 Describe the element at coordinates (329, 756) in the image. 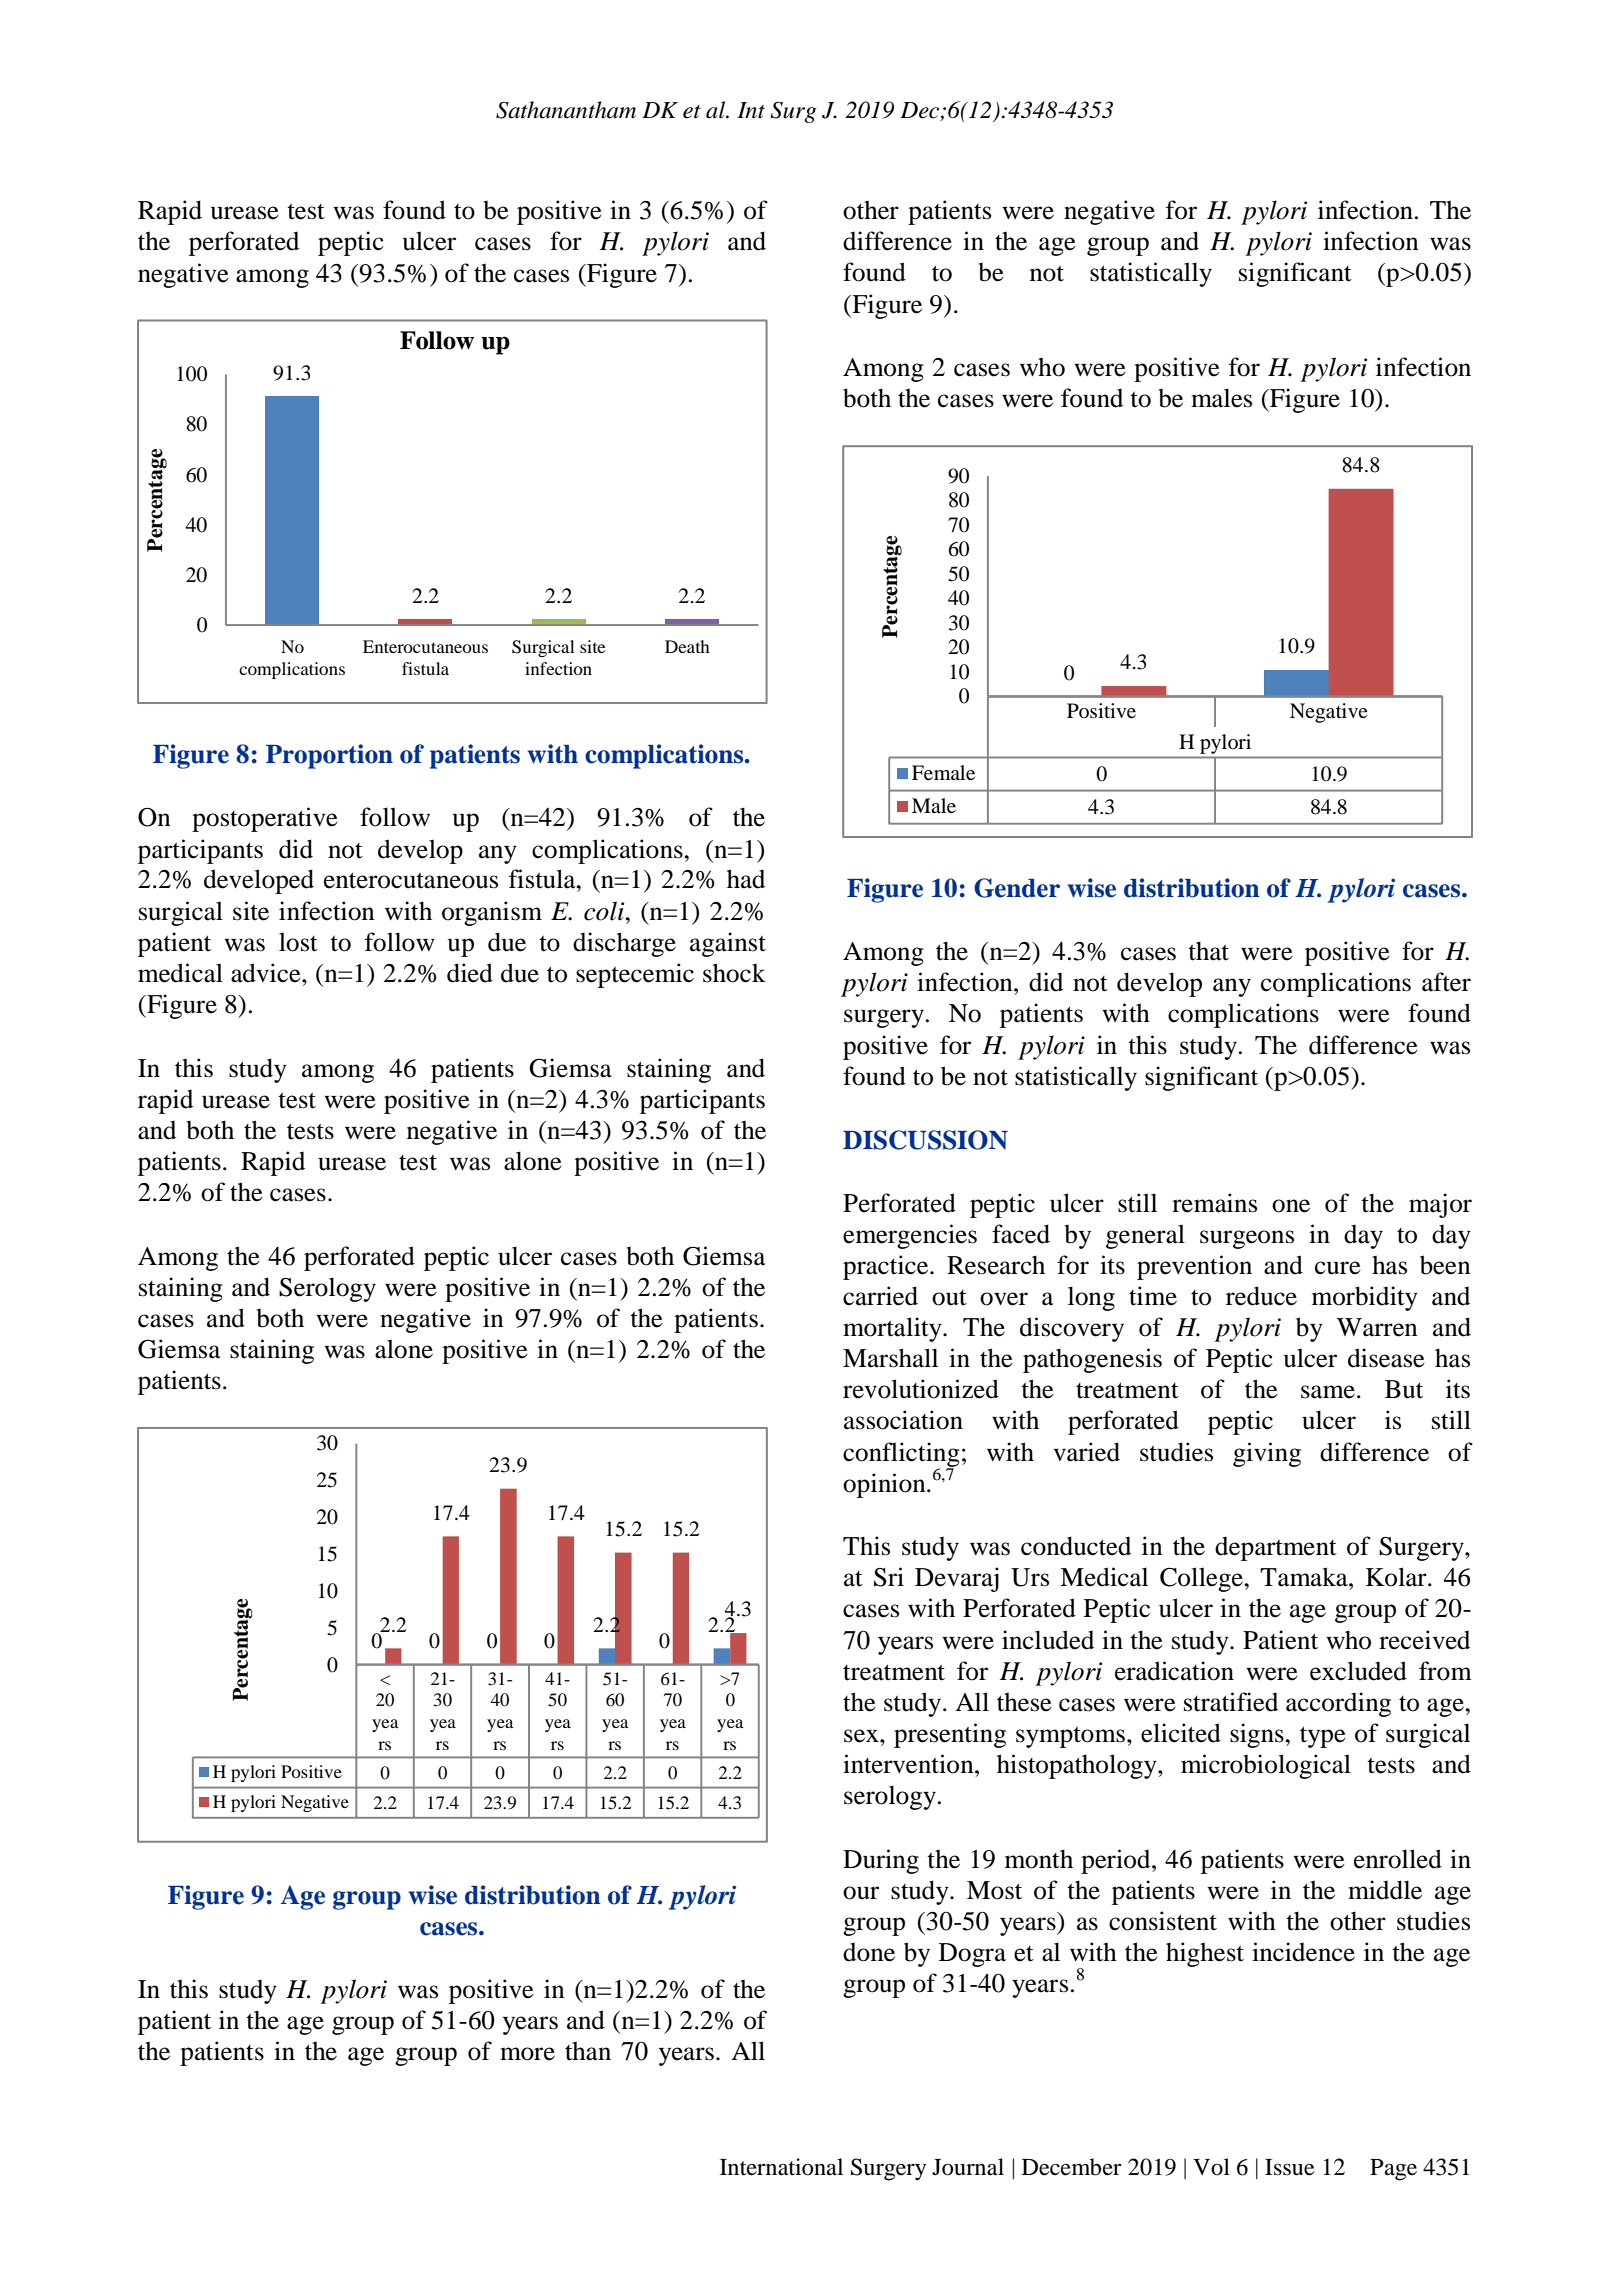

I see `Proportion` at that location.
